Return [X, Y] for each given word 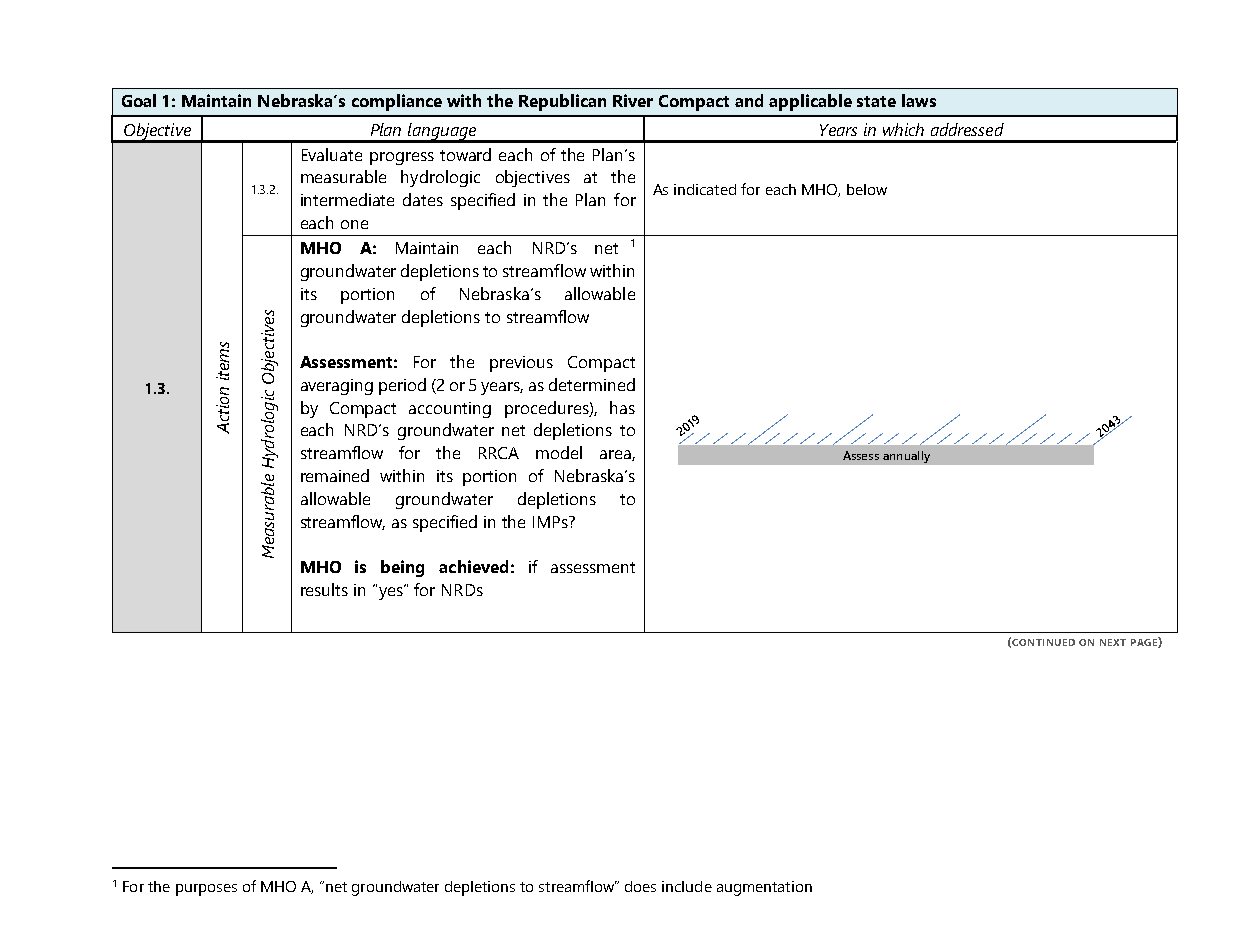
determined [592, 384]
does [640, 886]
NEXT [1113, 642]
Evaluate [332, 154]
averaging [337, 387]
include [687, 886]
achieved [473, 566]
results [324, 589]
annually [906, 457]
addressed [967, 129]
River [633, 100]
